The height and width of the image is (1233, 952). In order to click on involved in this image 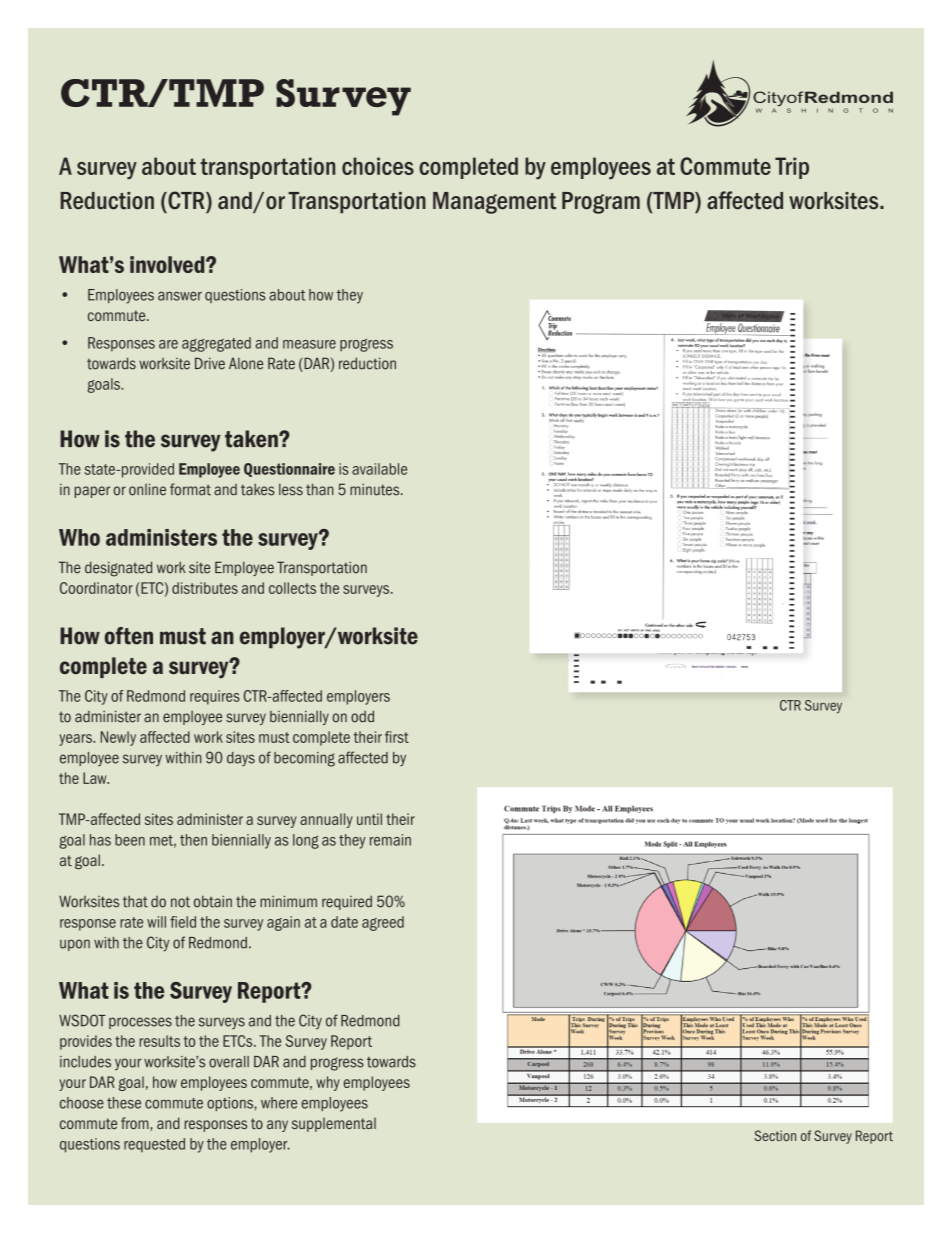, I will do `click(168, 264)`.
